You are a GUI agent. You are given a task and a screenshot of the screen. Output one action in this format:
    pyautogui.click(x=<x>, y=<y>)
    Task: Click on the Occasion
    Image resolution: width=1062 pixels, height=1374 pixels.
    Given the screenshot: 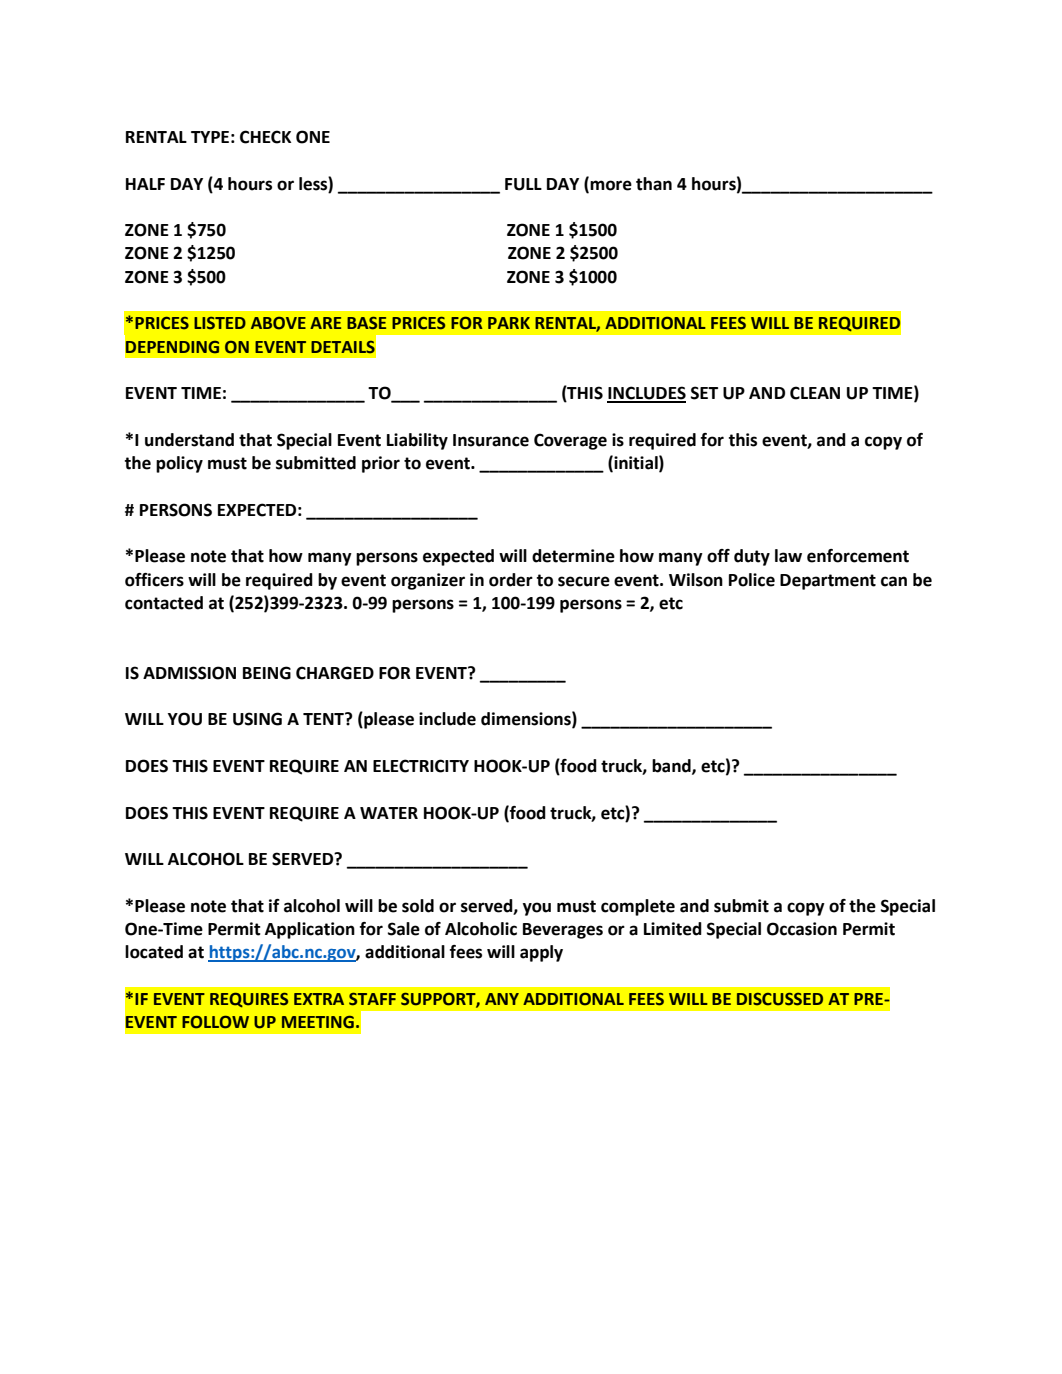 What is the action you would take?
    pyautogui.click(x=802, y=929)
